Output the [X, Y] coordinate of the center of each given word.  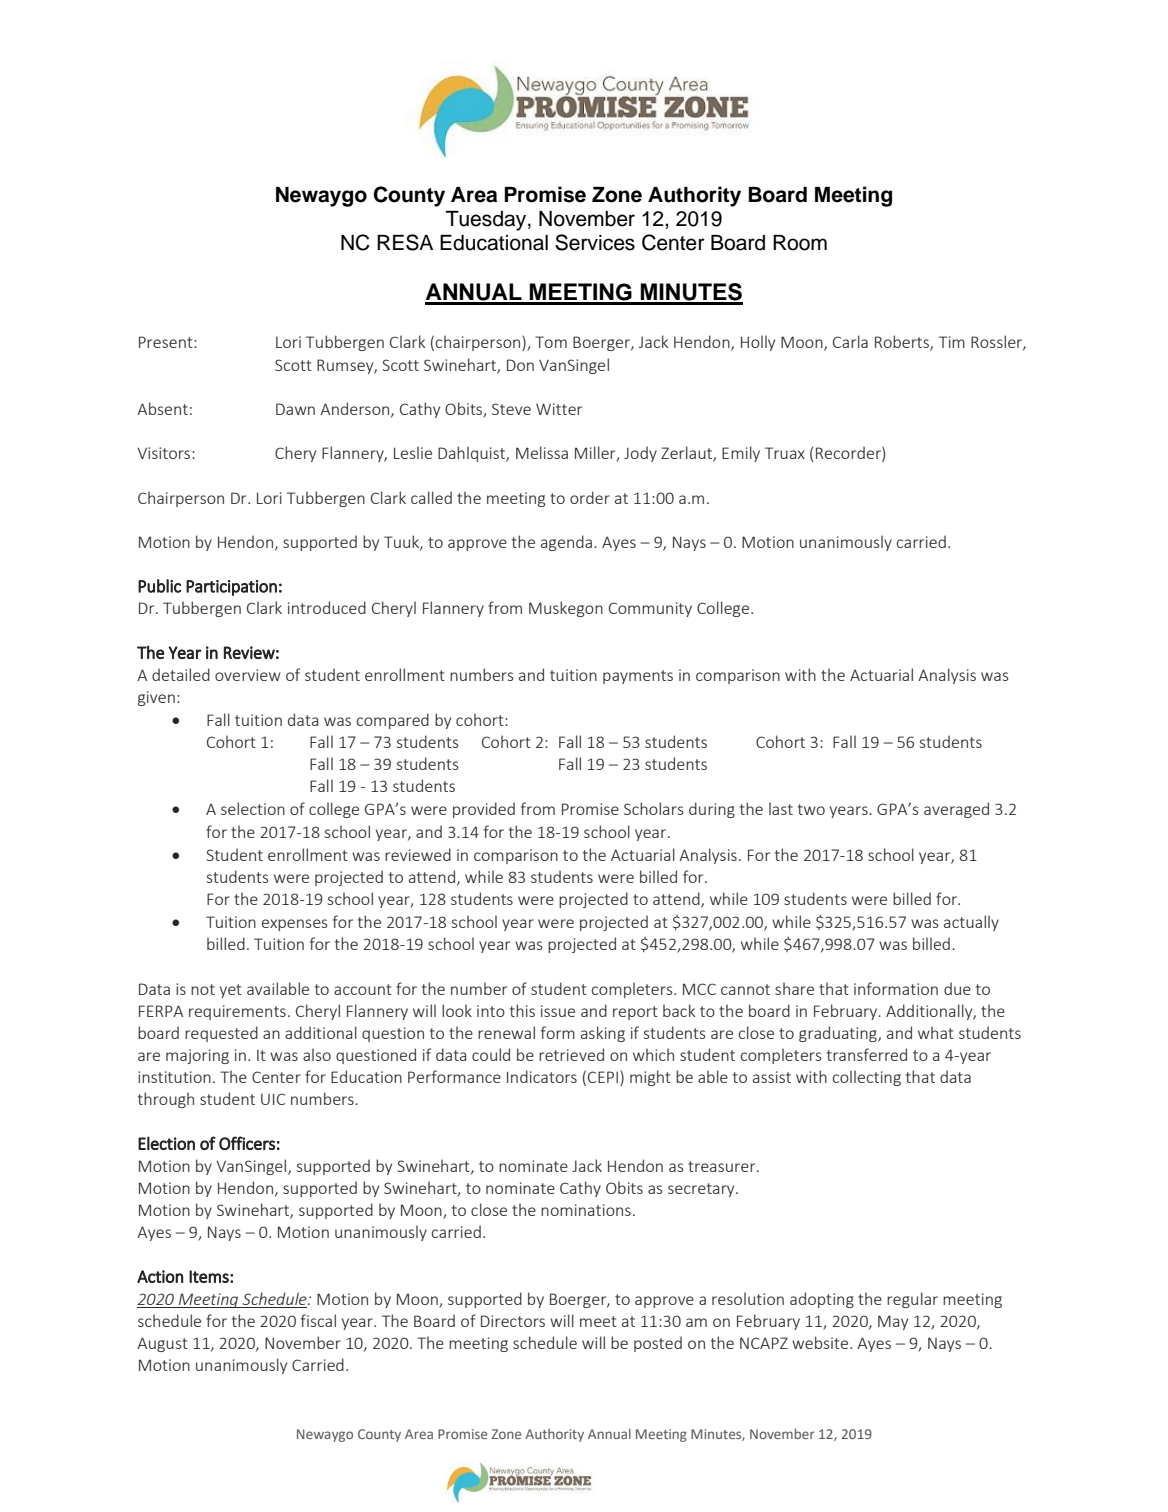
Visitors [165, 453]
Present [167, 342]
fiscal [318, 1320]
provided [484, 810]
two [811, 809]
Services [595, 242]
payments [638, 677]
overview [248, 675]
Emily [741, 454]
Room [800, 243]
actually [971, 923]
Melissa [542, 452]
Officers [247, 1143]
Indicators [542, 1076]
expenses [295, 925]
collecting [867, 1078]
